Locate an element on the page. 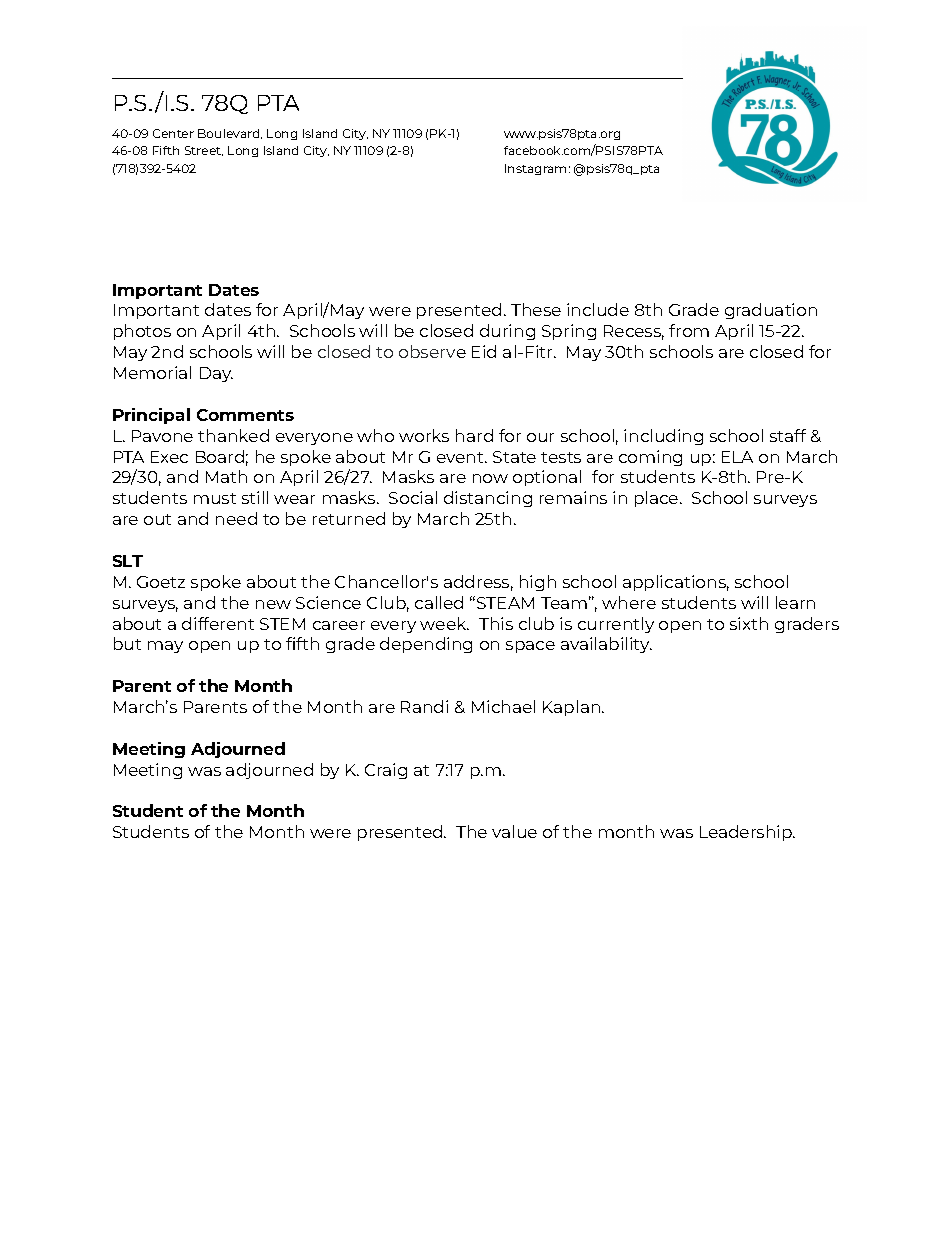 This document has height=1233, width=952. now is located at coordinates (490, 478).
